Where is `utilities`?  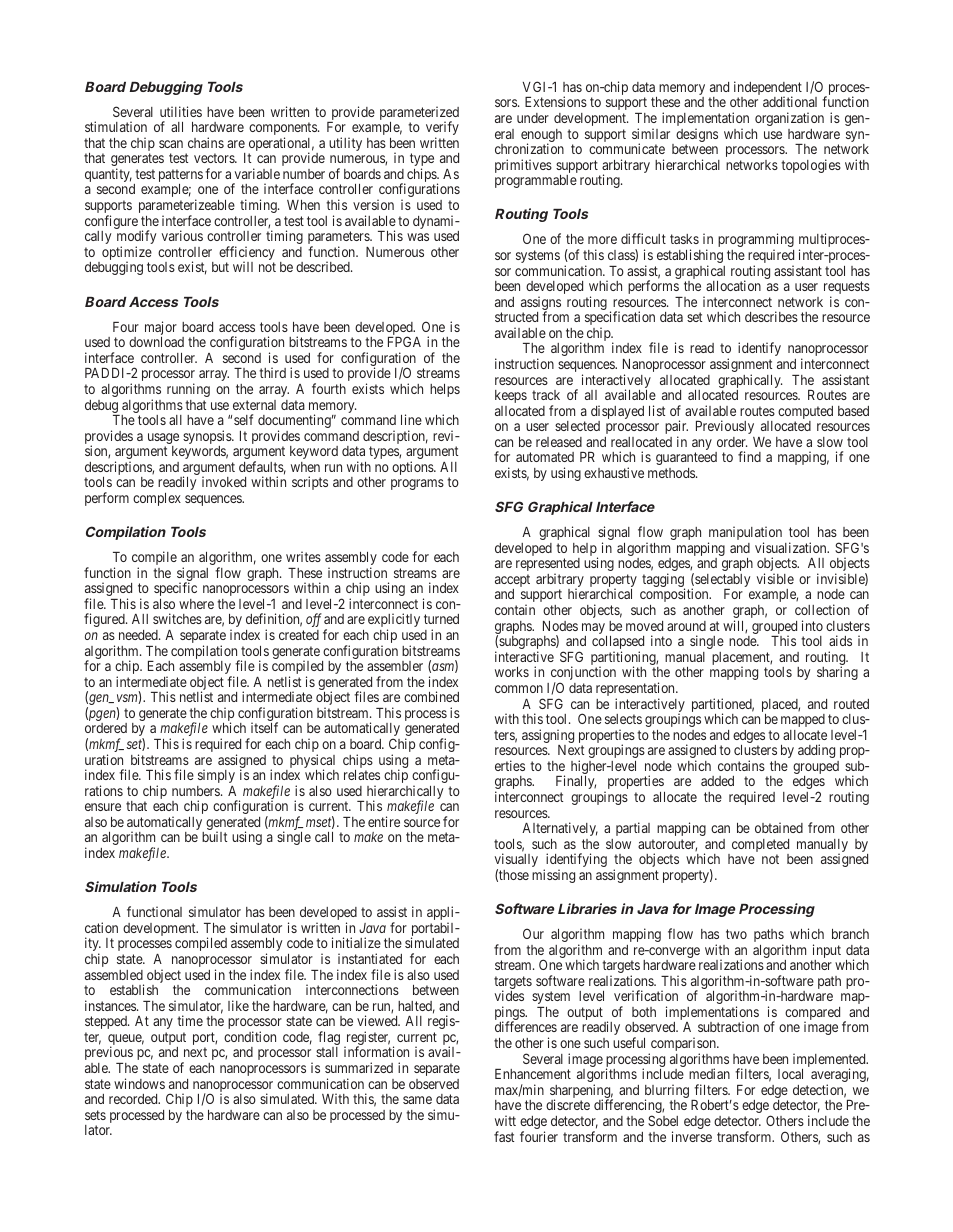
utilities is located at coordinates (181, 111).
